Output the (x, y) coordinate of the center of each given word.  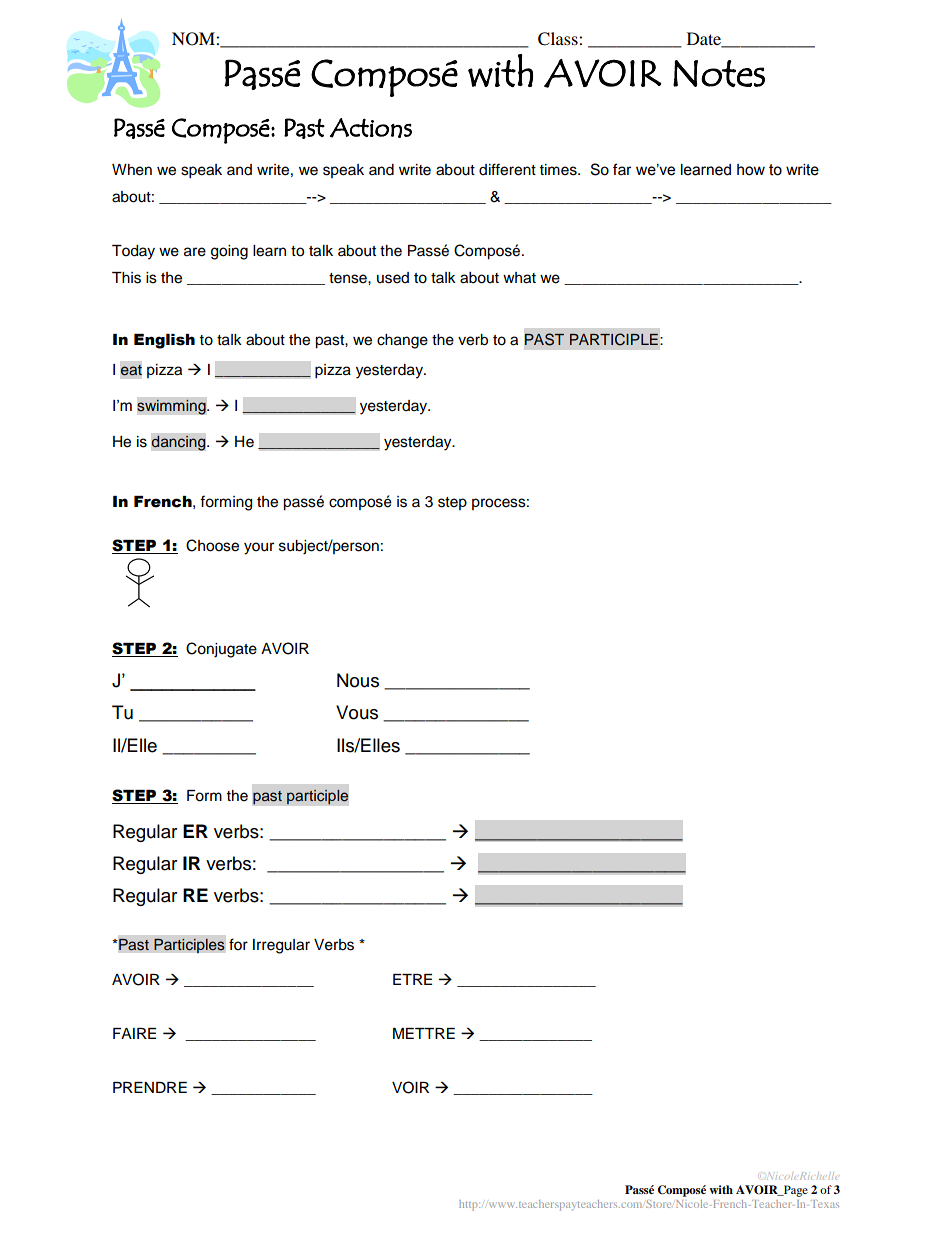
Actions (371, 128)
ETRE (412, 979)
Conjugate (221, 650)
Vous (357, 712)
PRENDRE (150, 1087)
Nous (358, 680)
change (402, 341)
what (519, 278)
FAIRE (134, 1033)
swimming (172, 407)
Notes (719, 73)
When (132, 170)
